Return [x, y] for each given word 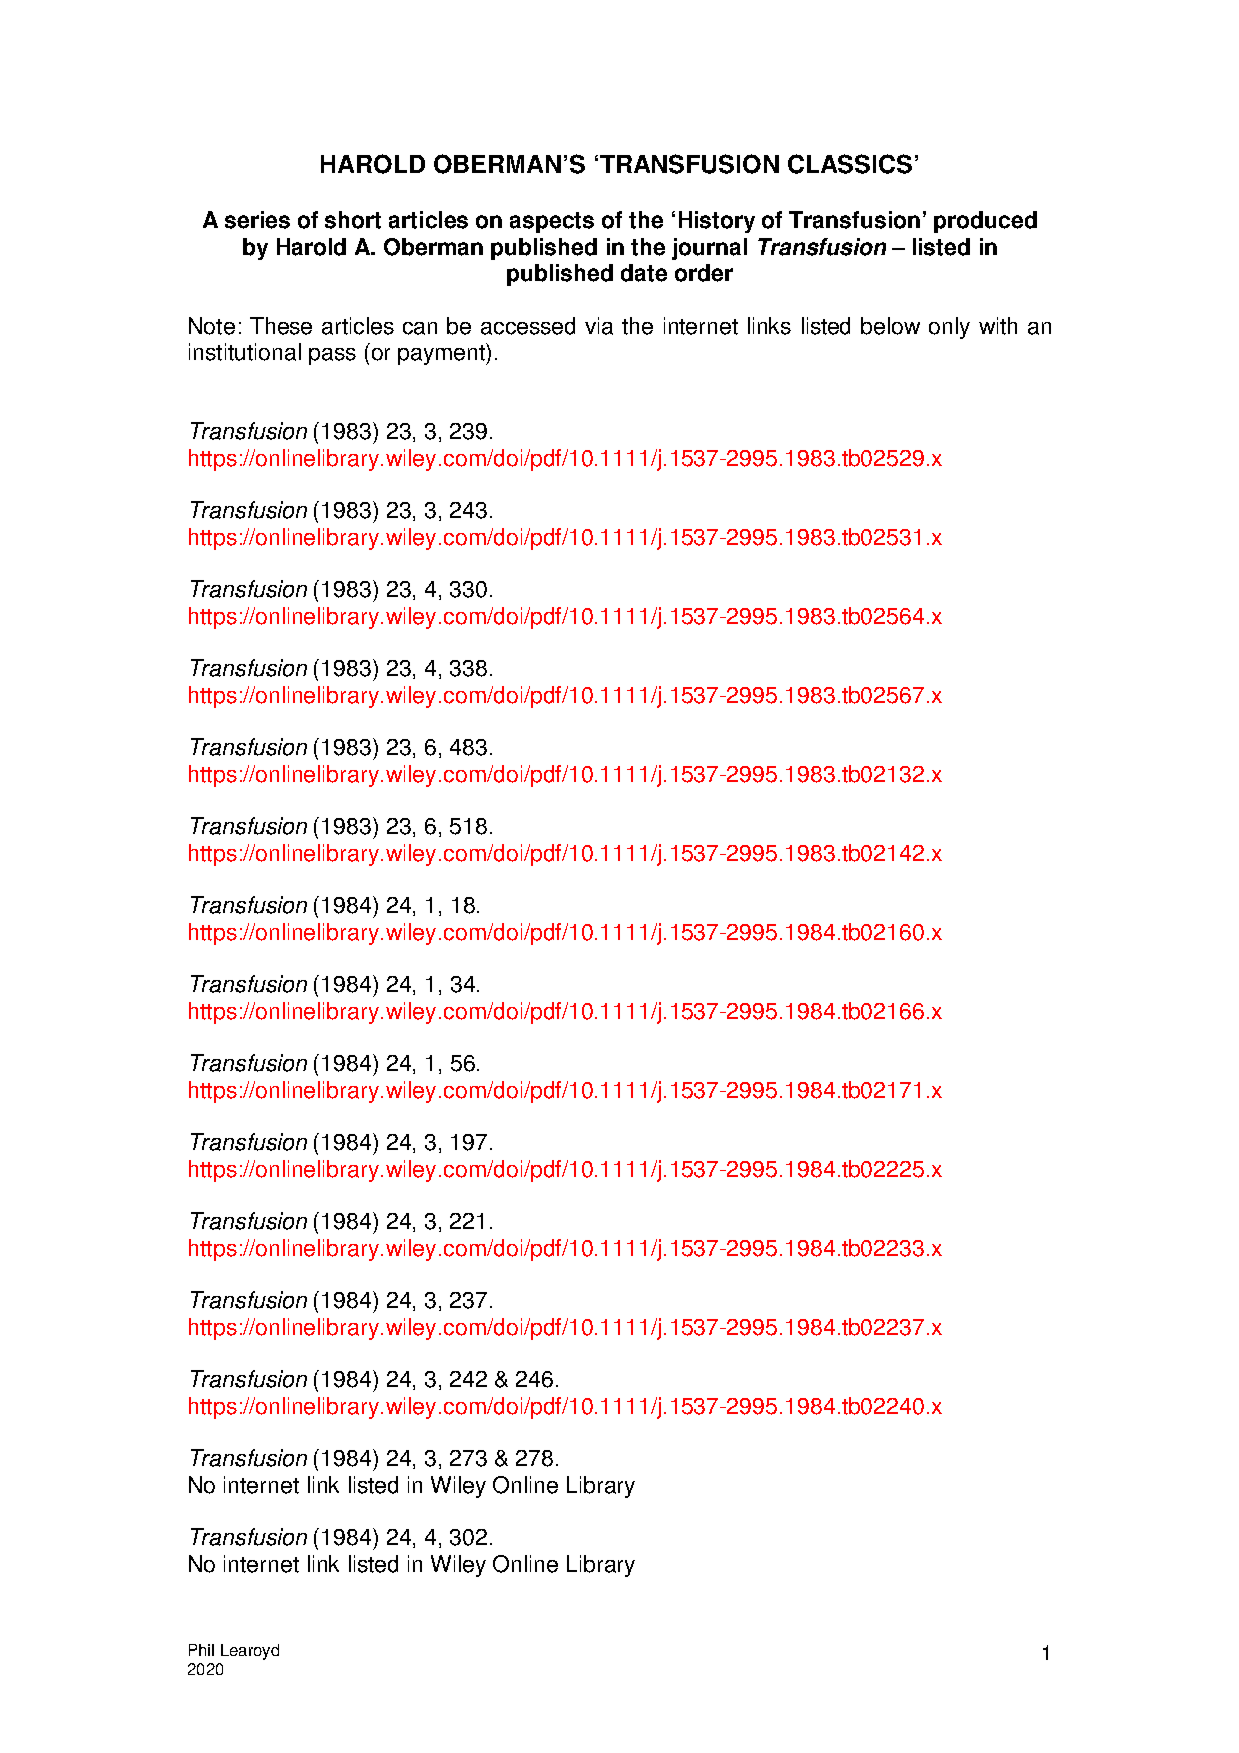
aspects [552, 222]
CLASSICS [850, 164]
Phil [201, 1650]
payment [442, 354]
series [257, 220]
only [949, 328]
